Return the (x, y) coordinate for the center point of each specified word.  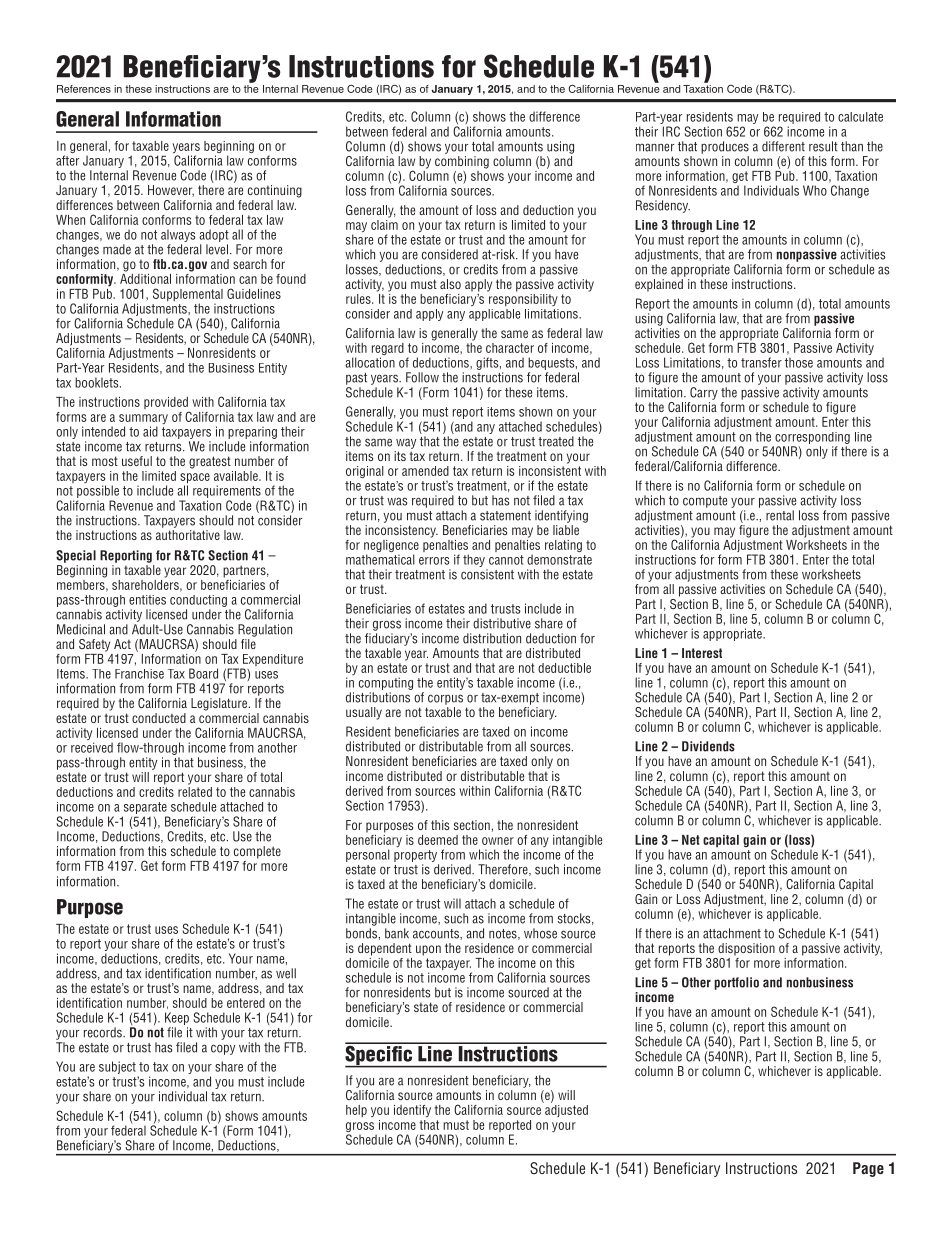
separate (145, 809)
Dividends (708, 746)
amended (425, 471)
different (783, 146)
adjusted (565, 1109)
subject (117, 1067)
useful (137, 461)
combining (462, 162)
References (84, 89)
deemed (438, 840)
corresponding (812, 438)
